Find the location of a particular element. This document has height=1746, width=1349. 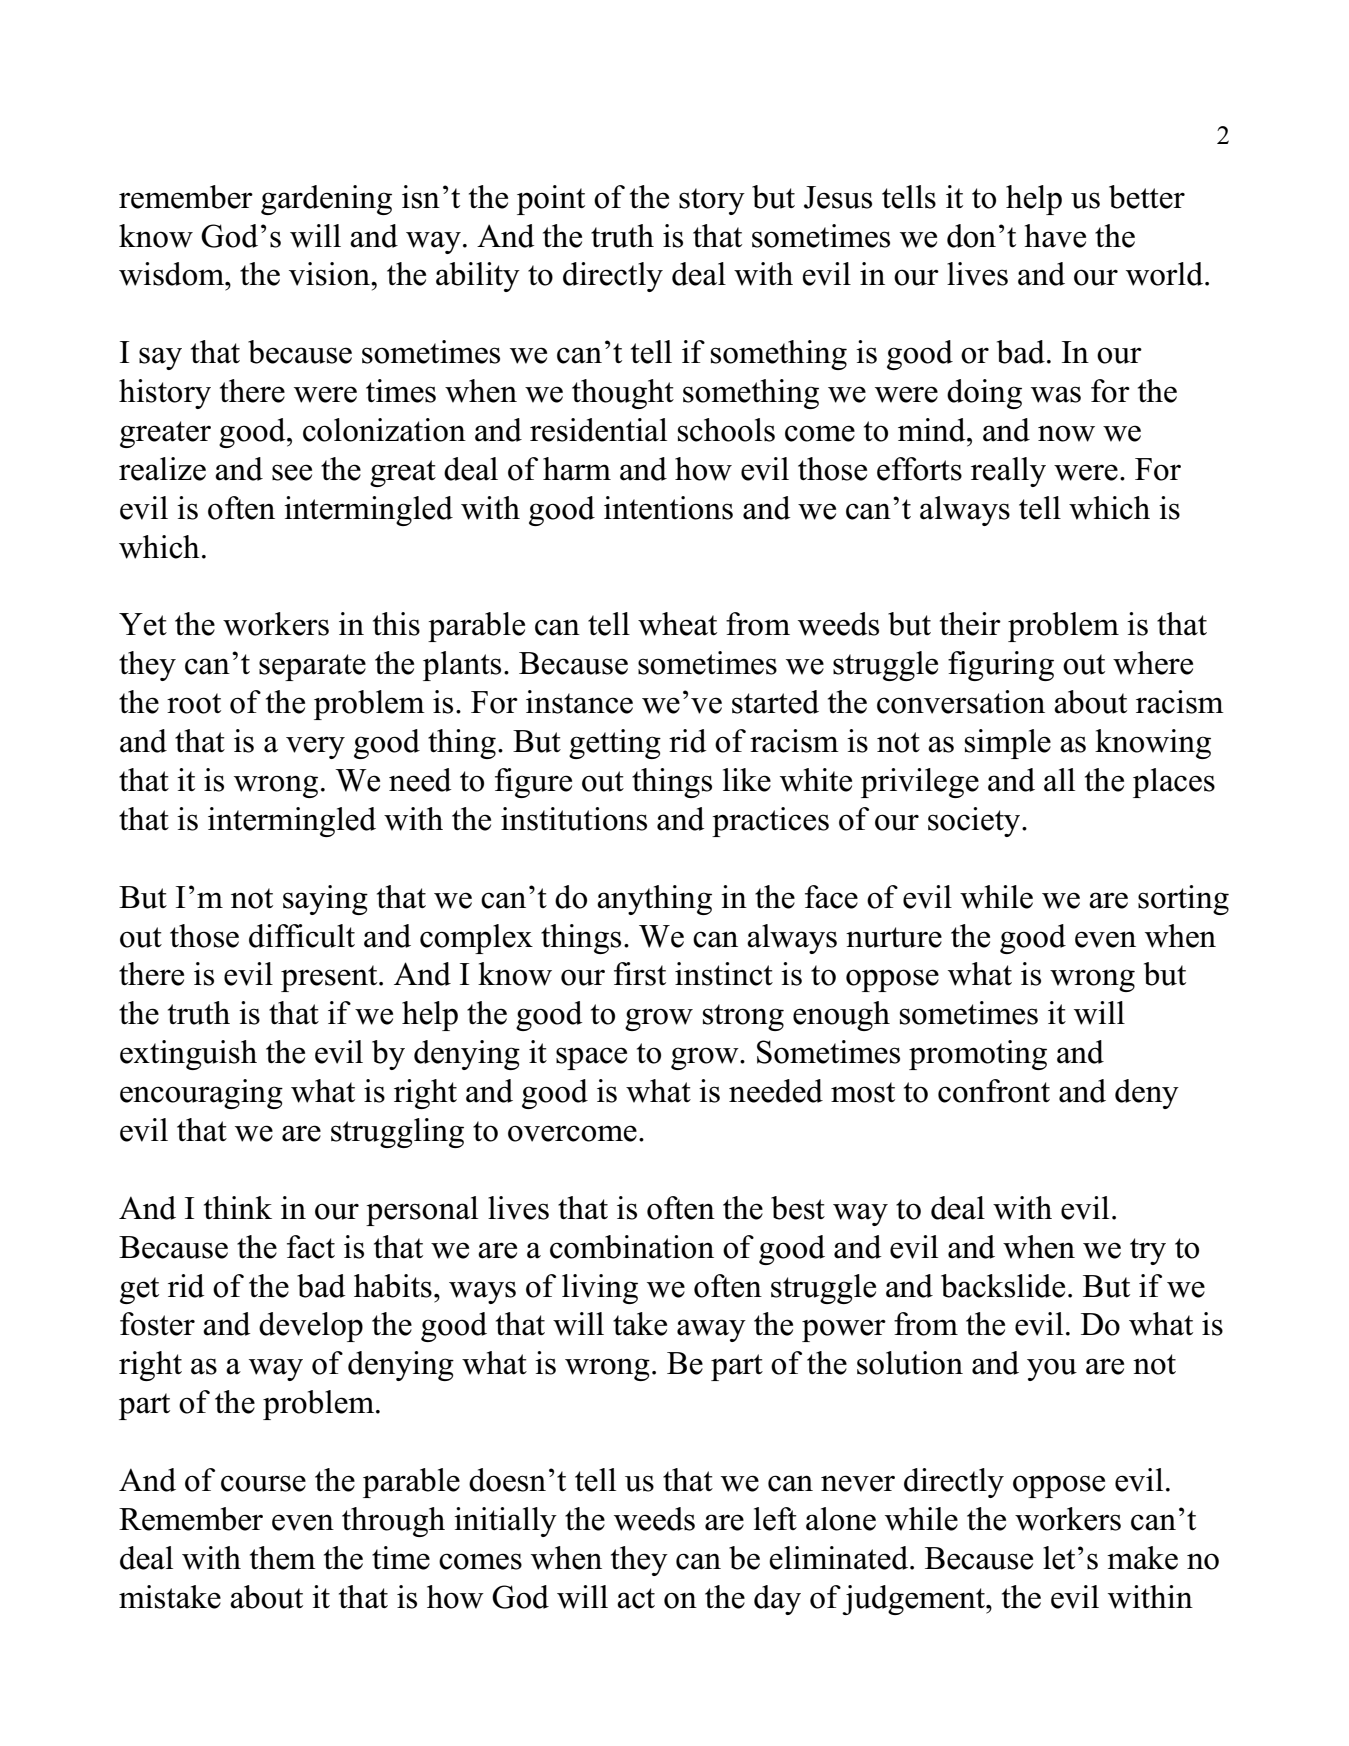

left is located at coordinates (775, 1519).
